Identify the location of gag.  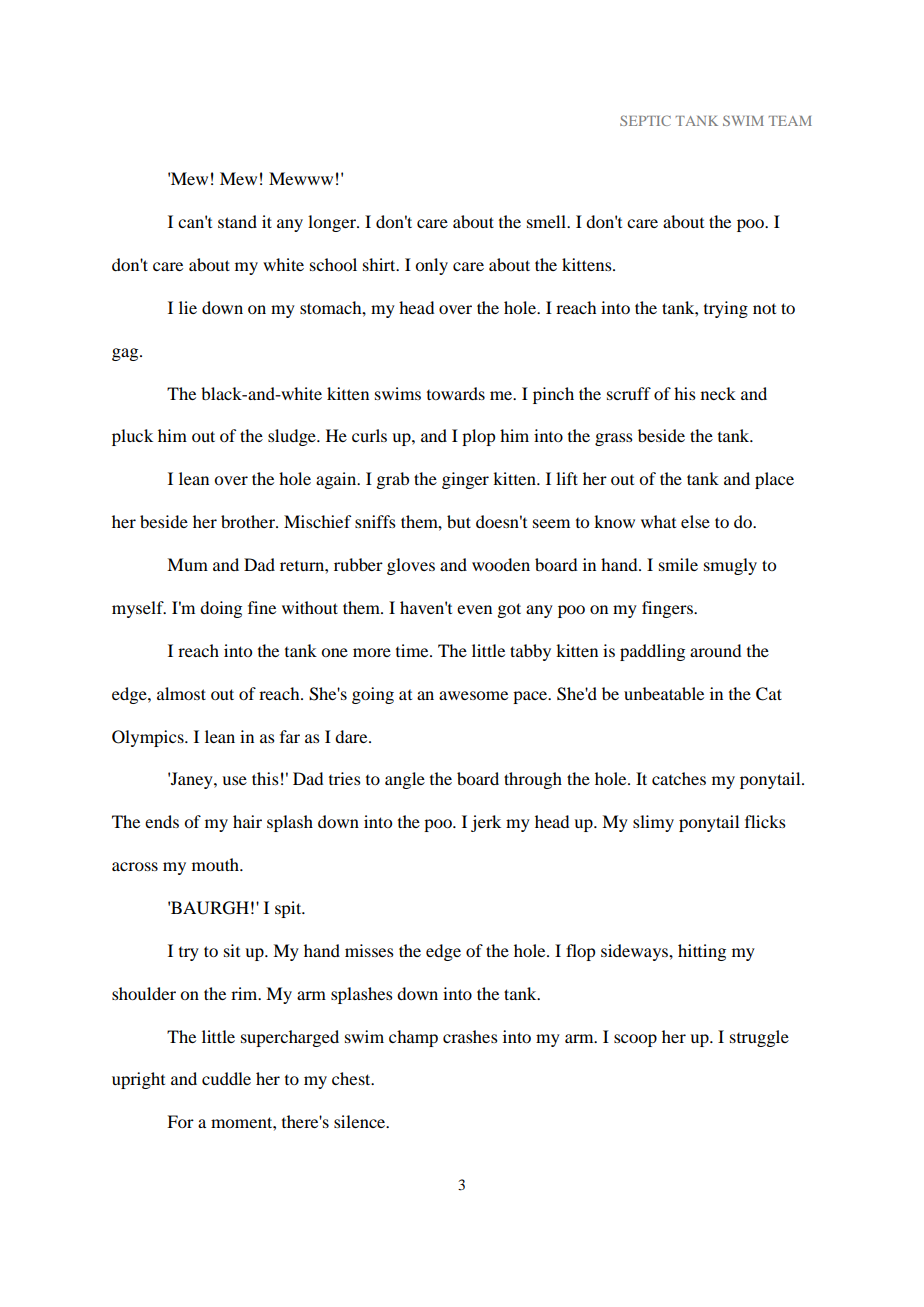
(126, 354).
